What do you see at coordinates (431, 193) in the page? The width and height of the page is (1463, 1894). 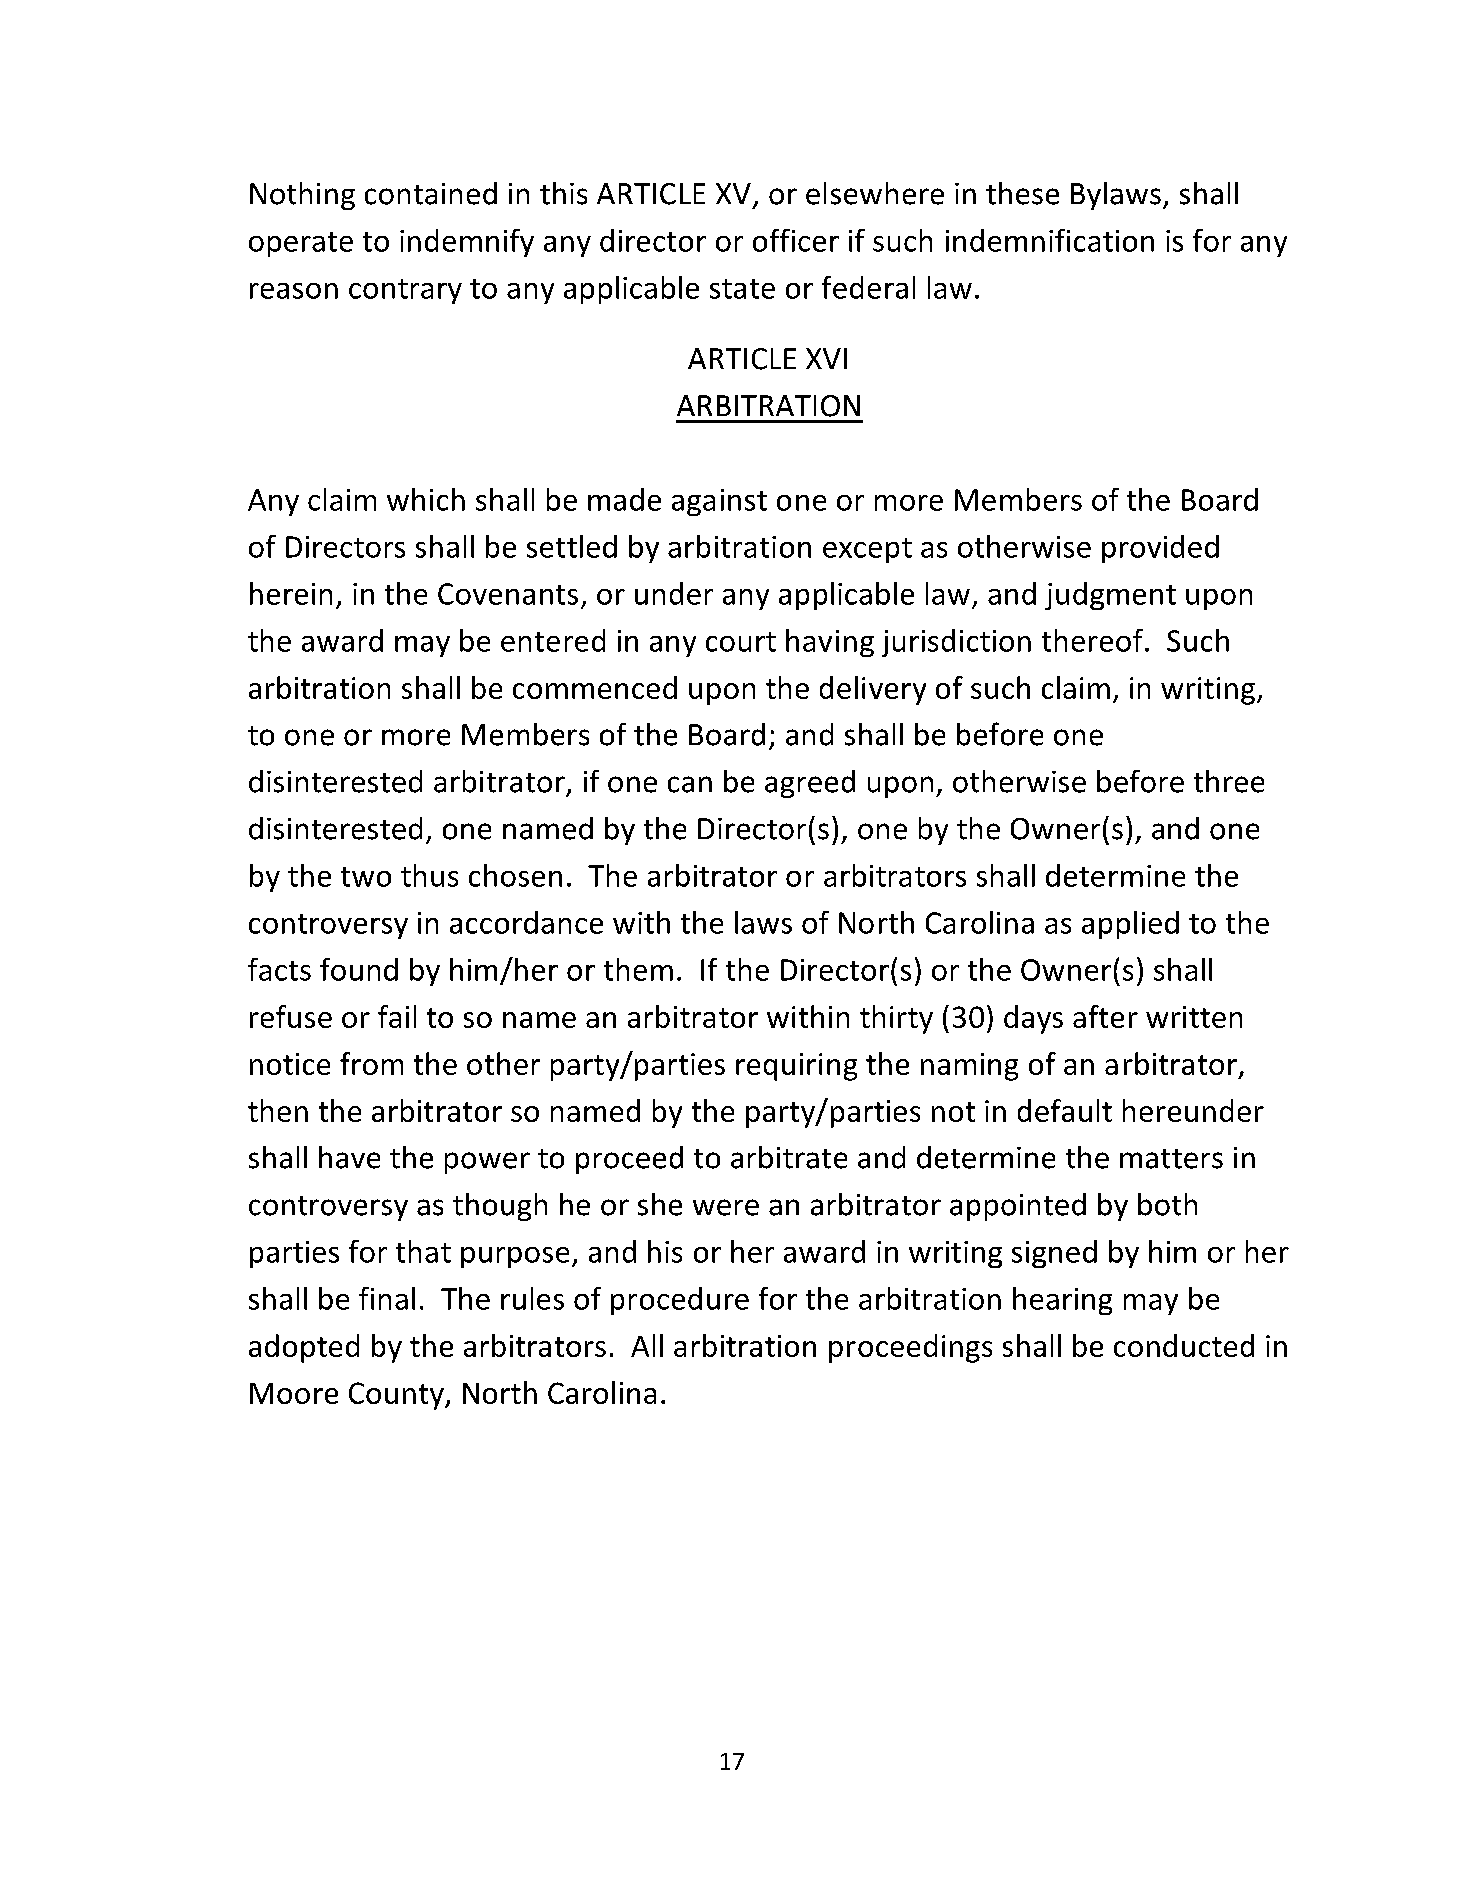 I see `contained` at bounding box center [431, 193].
